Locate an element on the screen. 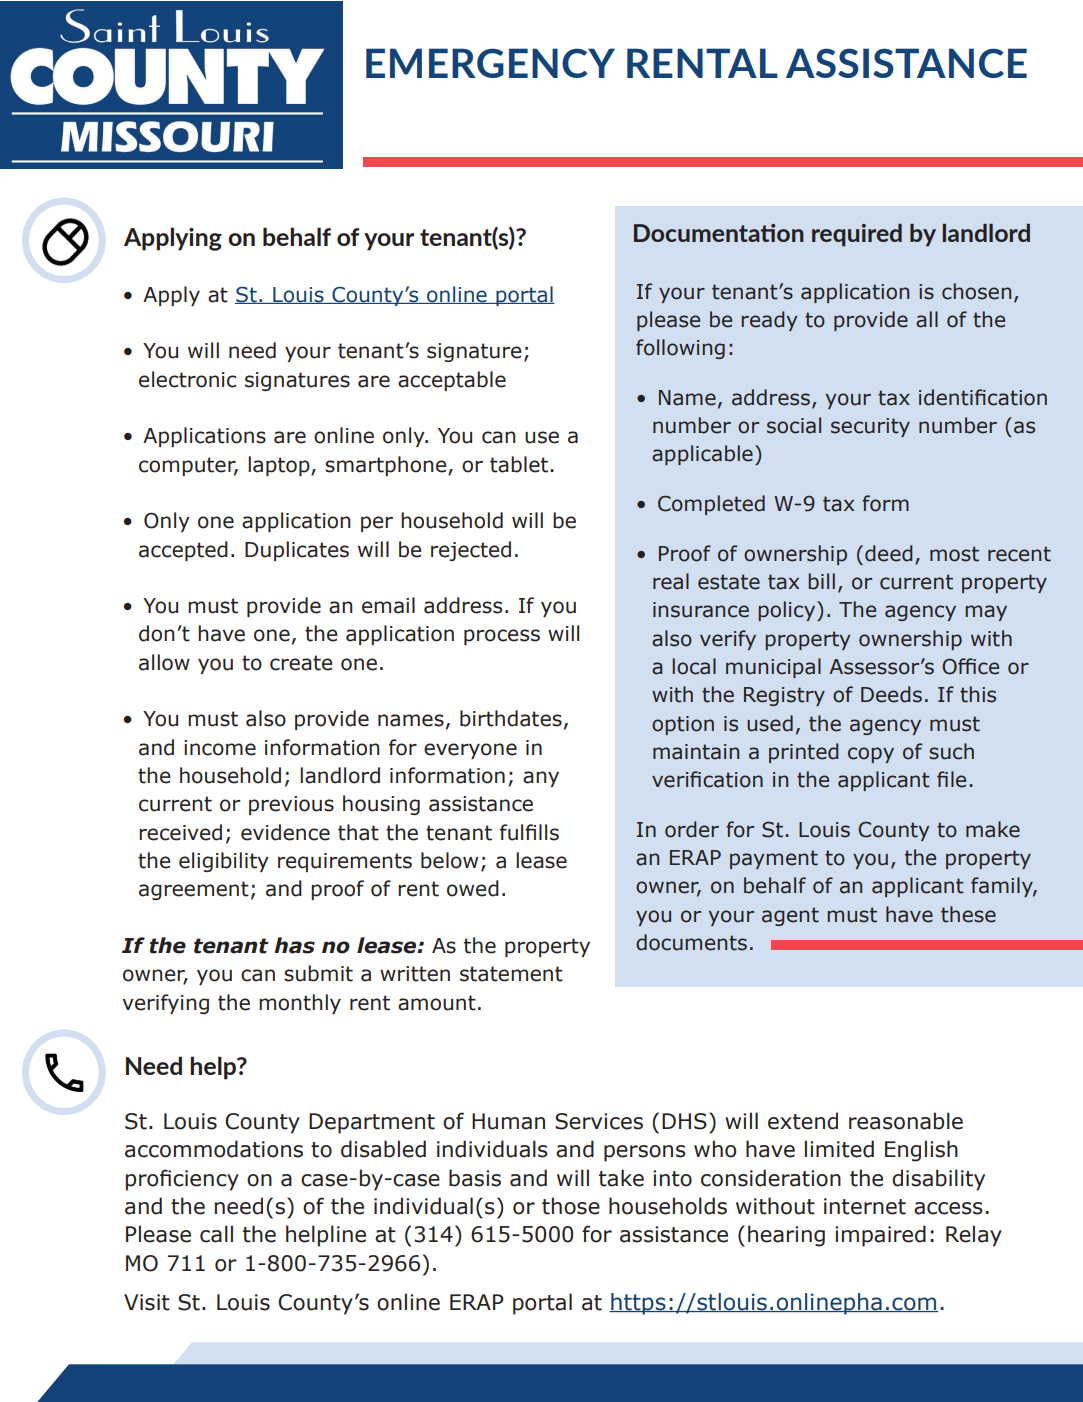  call is located at coordinates (216, 1234).
